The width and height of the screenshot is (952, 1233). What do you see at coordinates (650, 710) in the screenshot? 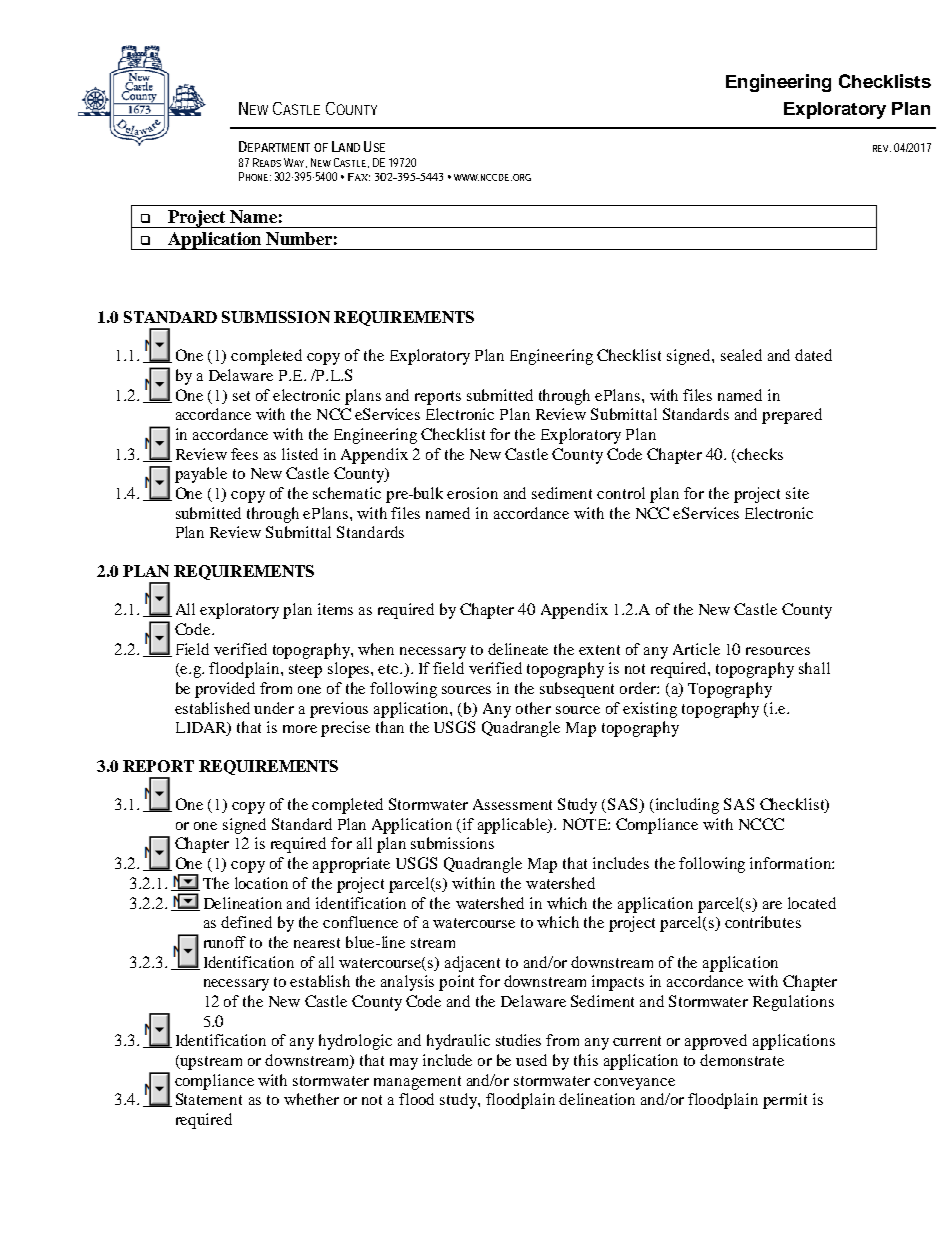
I see `existing` at bounding box center [650, 710].
